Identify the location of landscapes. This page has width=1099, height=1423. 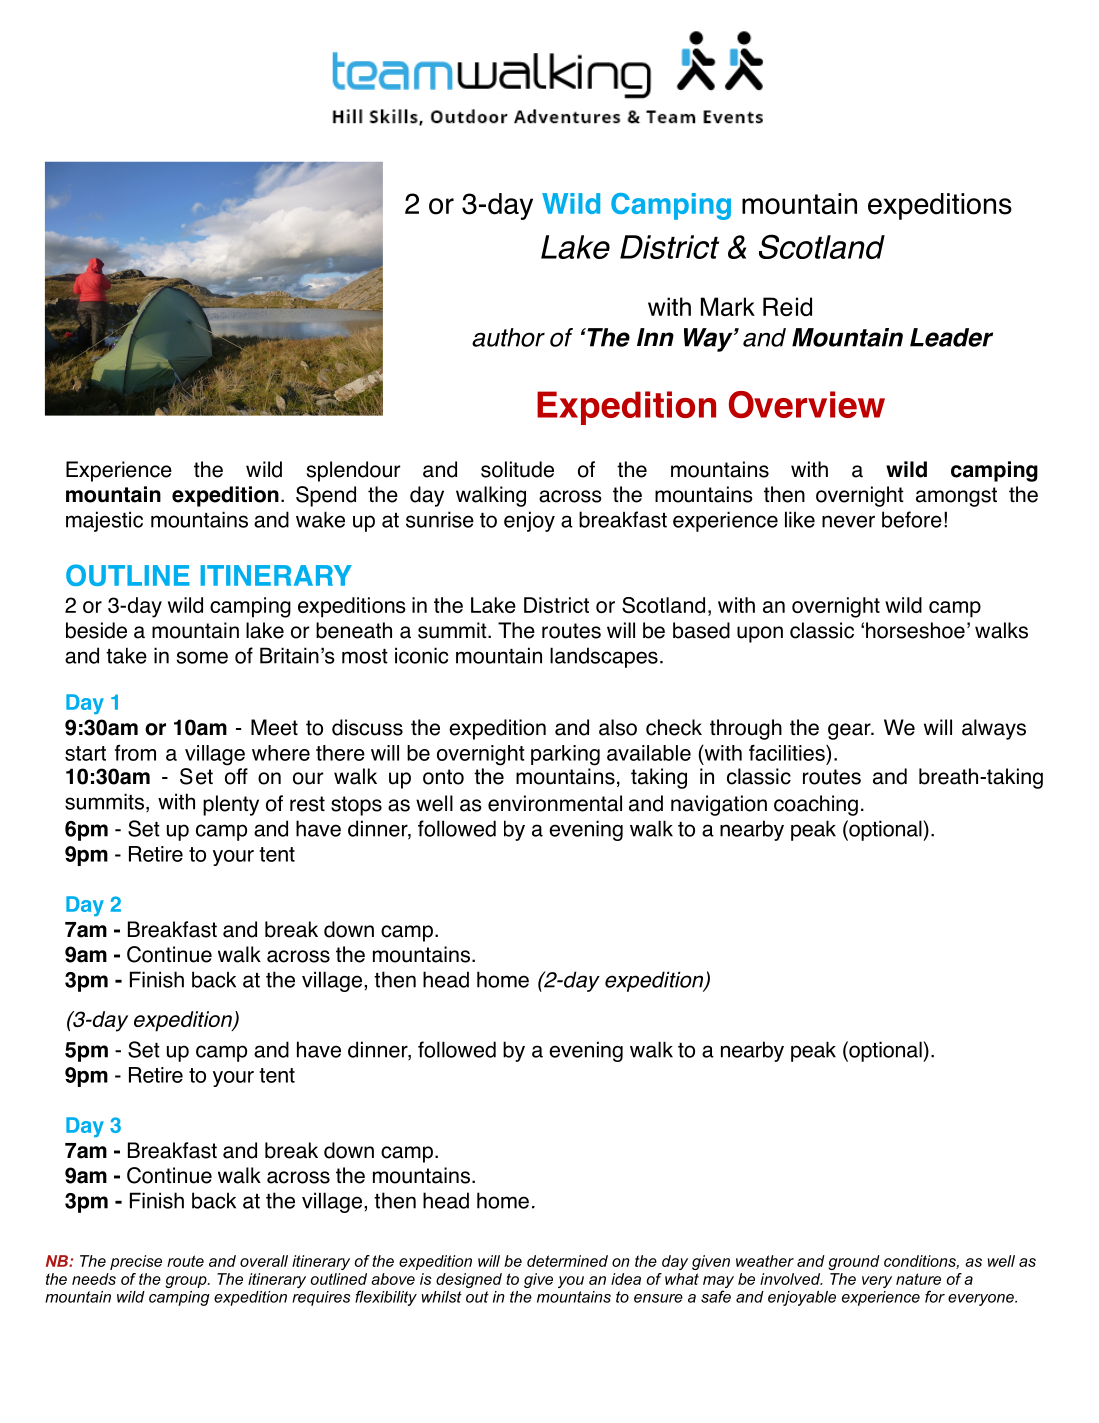
(604, 657).
